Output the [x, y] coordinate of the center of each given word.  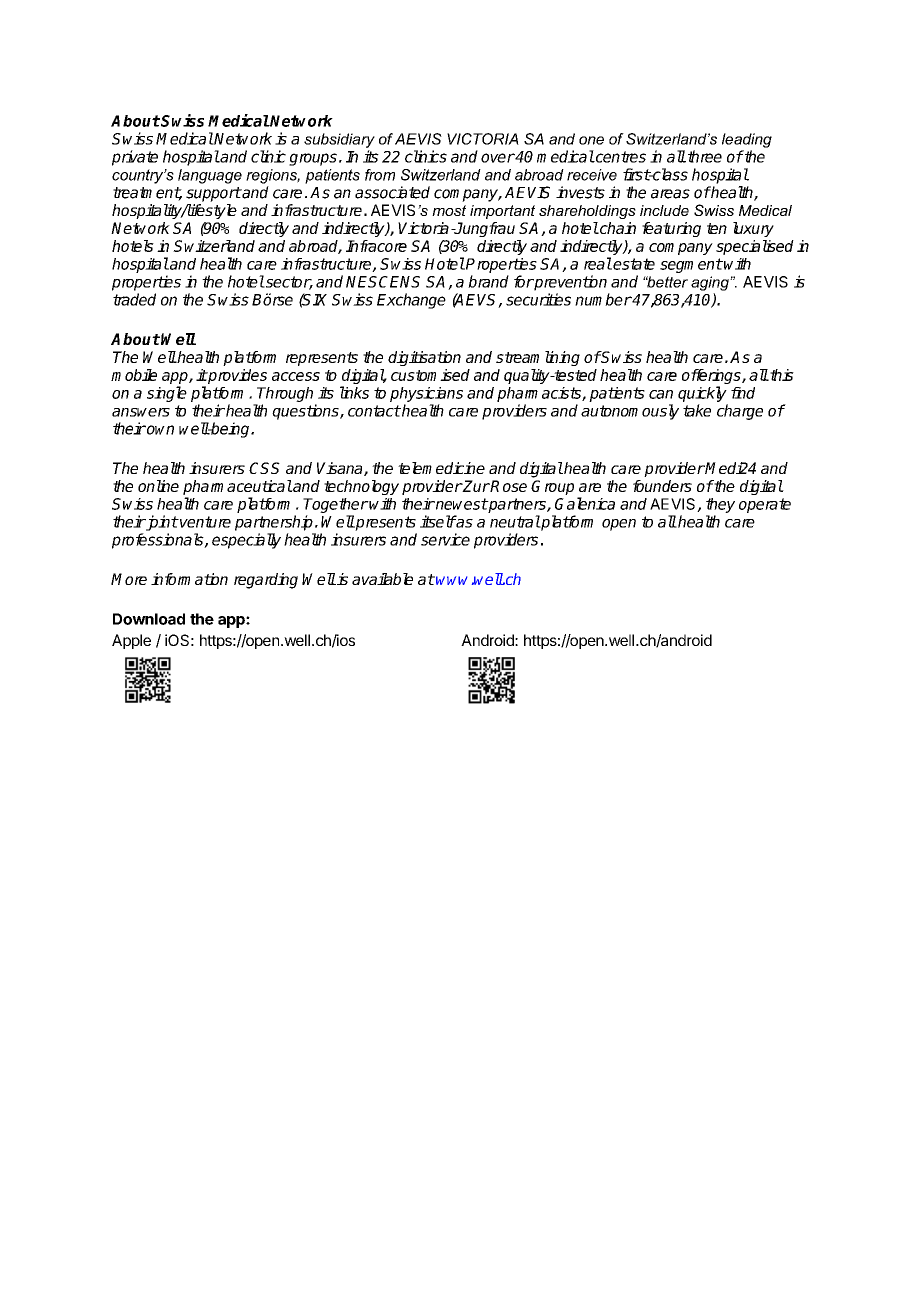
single [167, 394]
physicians [426, 394]
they [720, 505]
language [210, 176]
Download [149, 619]
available [382, 579]
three [703, 156]
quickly [702, 394]
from [380, 175]
